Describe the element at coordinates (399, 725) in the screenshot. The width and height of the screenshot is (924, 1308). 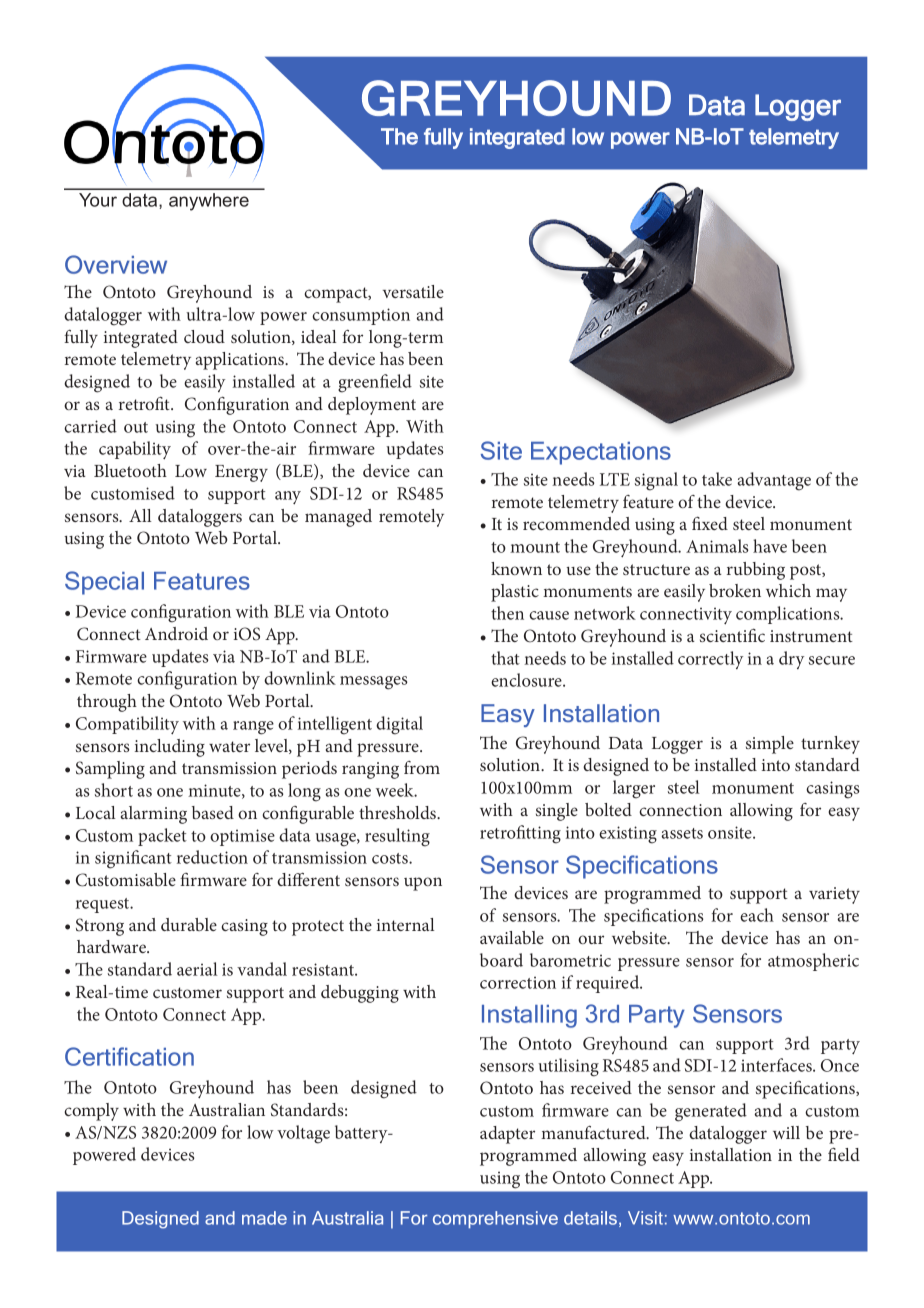
I see `digital` at that location.
